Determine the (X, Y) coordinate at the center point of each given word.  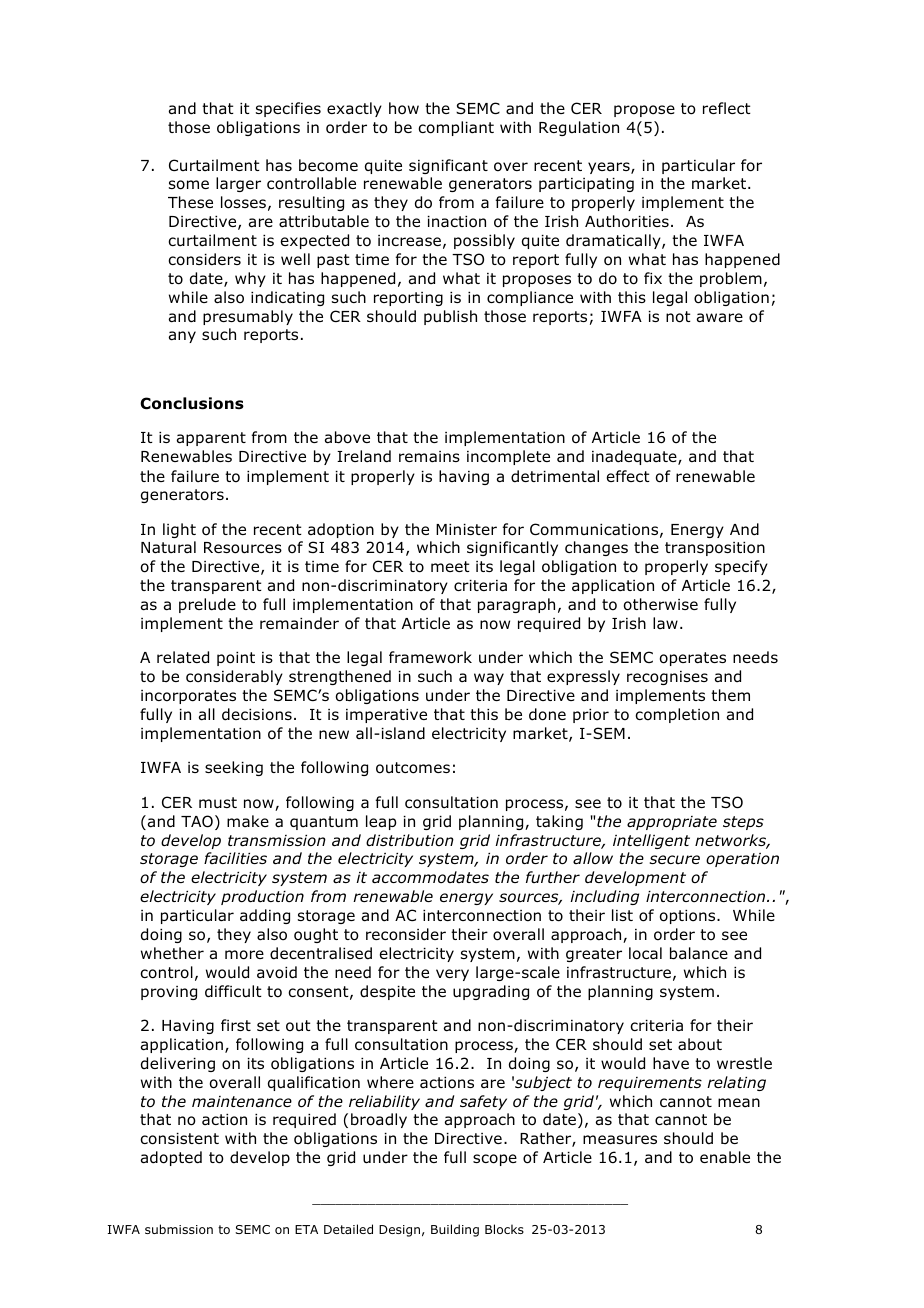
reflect (727, 108)
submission (179, 1229)
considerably (234, 677)
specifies (288, 109)
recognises (667, 678)
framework (430, 657)
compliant (456, 128)
